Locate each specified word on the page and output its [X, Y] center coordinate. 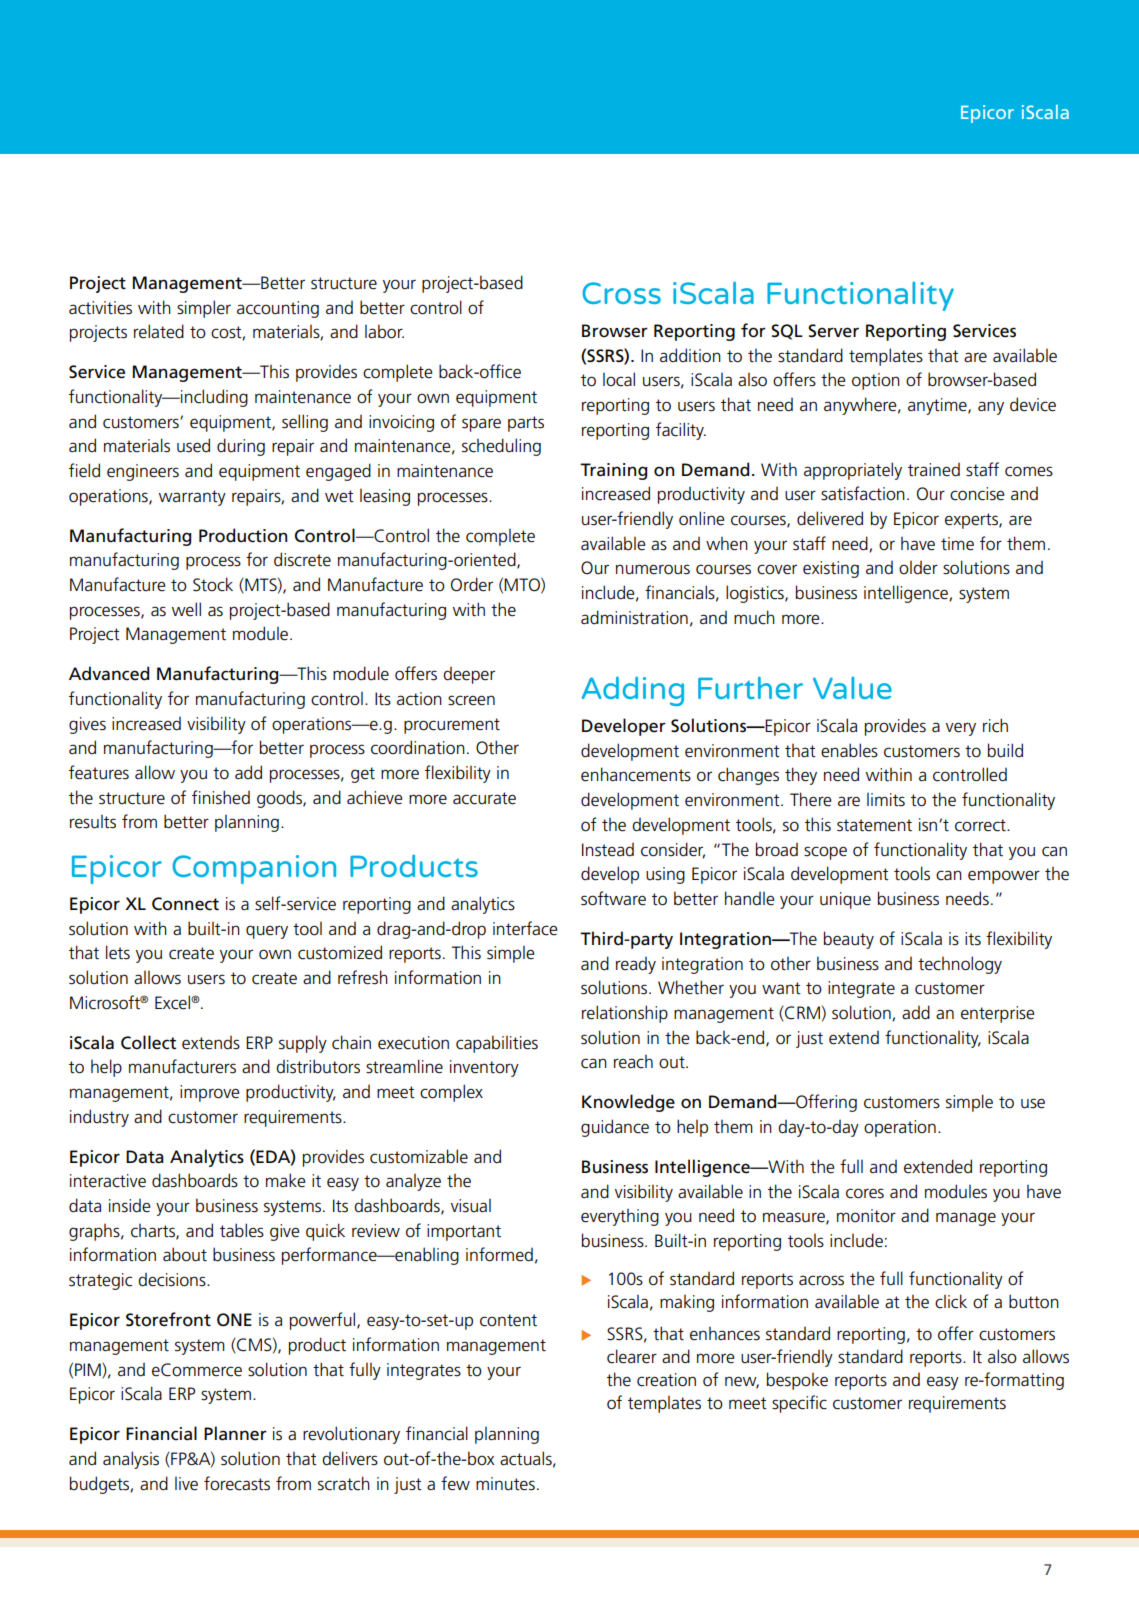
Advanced [109, 673]
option [876, 381]
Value [852, 688]
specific [799, 1404]
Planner [235, 1433]
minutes [505, 1484]
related [159, 331]
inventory [484, 1068]
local [619, 379]
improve [210, 1093]
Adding [633, 691]
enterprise [998, 1014]
